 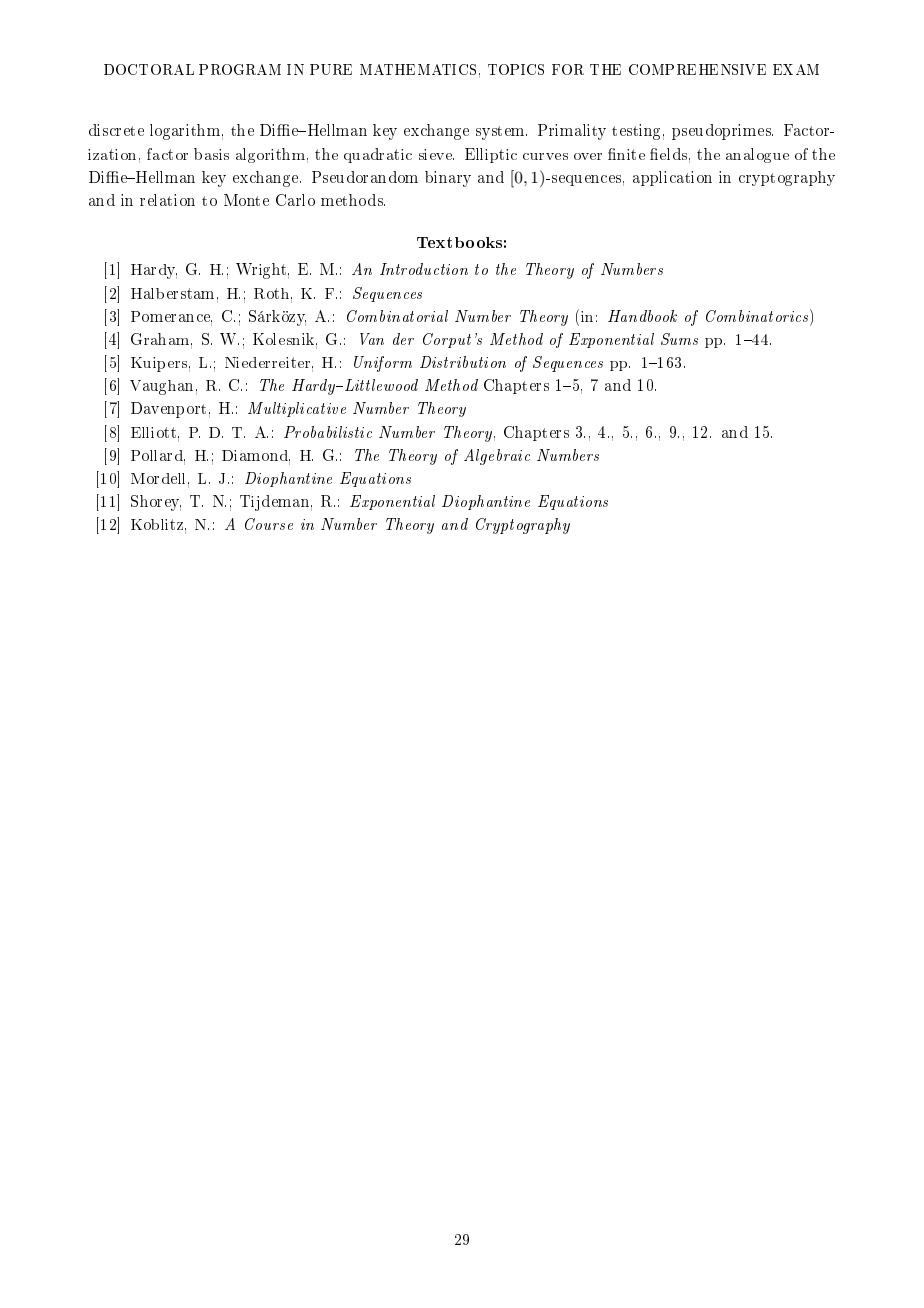 What do you see at coordinates (167, 200) in the image?
I see `relation` at bounding box center [167, 200].
